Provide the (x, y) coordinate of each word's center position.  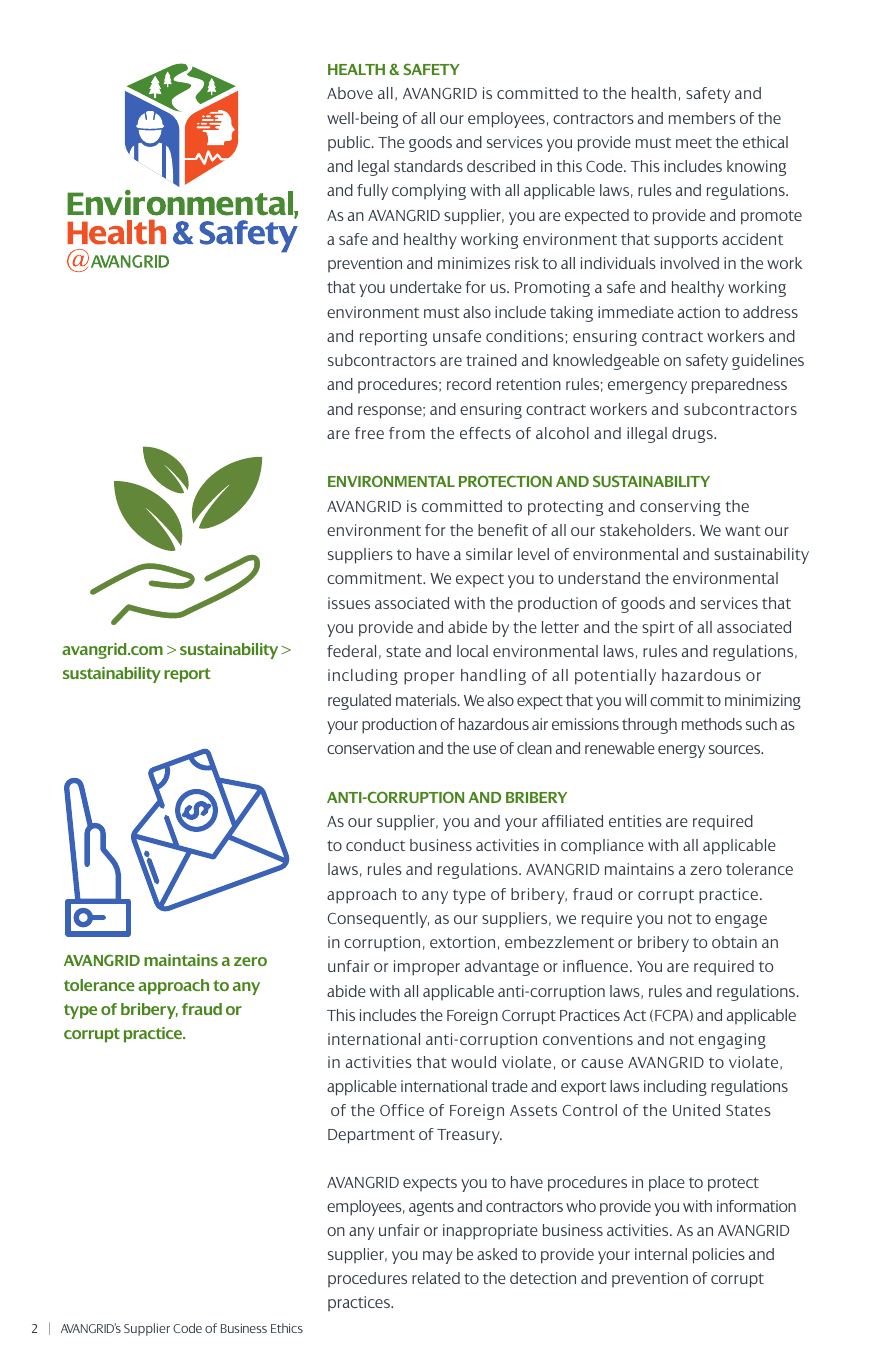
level (533, 554)
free (369, 433)
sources (736, 749)
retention (529, 384)
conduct (375, 845)
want (743, 530)
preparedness (739, 386)
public (350, 143)
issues (349, 603)
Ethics (287, 1328)
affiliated (572, 821)
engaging (732, 1041)
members (702, 118)
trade (510, 1086)
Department (371, 1136)
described (501, 166)
